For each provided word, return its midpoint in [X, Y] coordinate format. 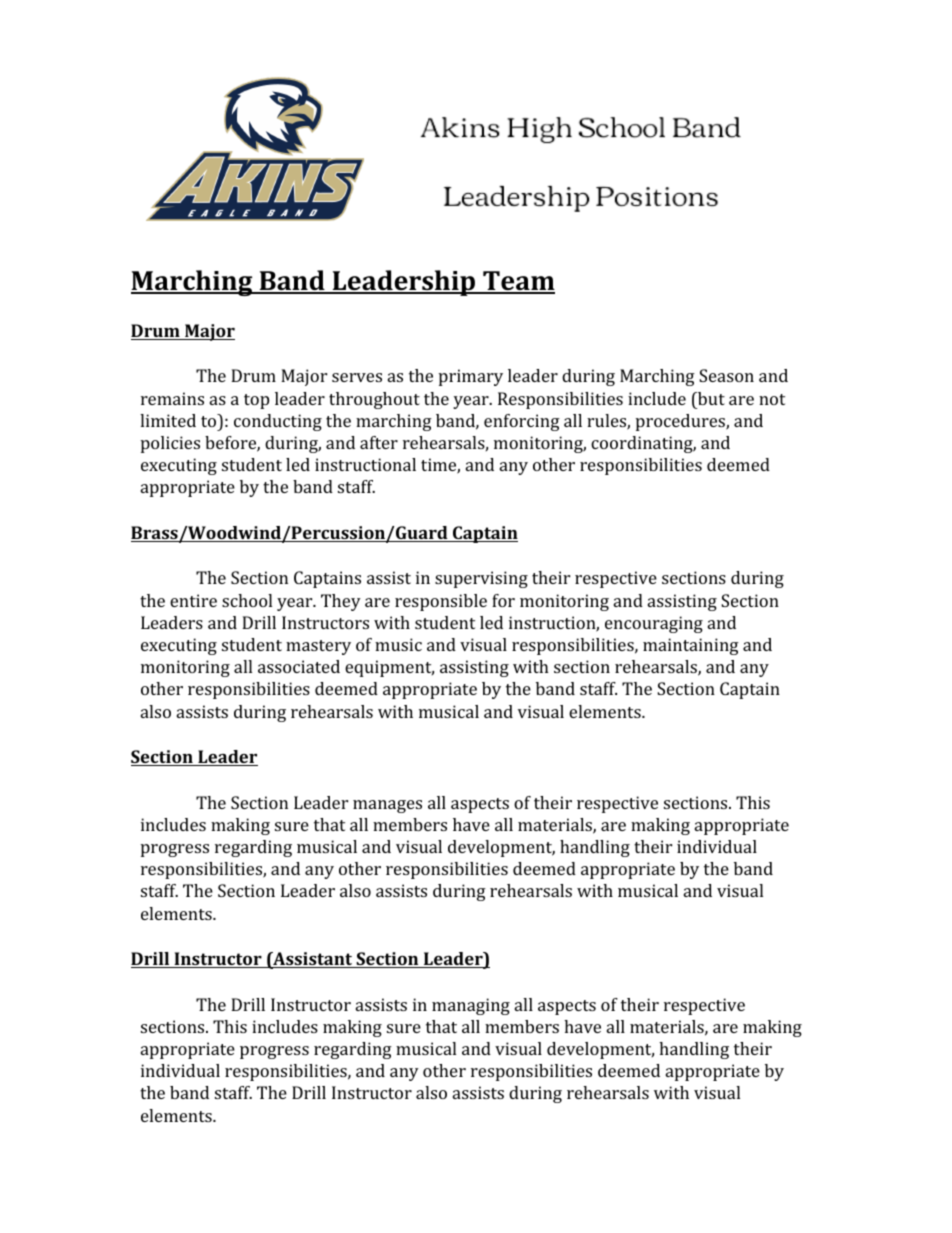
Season [726, 375]
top [256, 401]
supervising [481, 579]
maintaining [691, 646]
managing [471, 1006]
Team [518, 282]
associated [299, 666]
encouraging [654, 624]
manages [387, 806]
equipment [389, 668]
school [247, 600]
